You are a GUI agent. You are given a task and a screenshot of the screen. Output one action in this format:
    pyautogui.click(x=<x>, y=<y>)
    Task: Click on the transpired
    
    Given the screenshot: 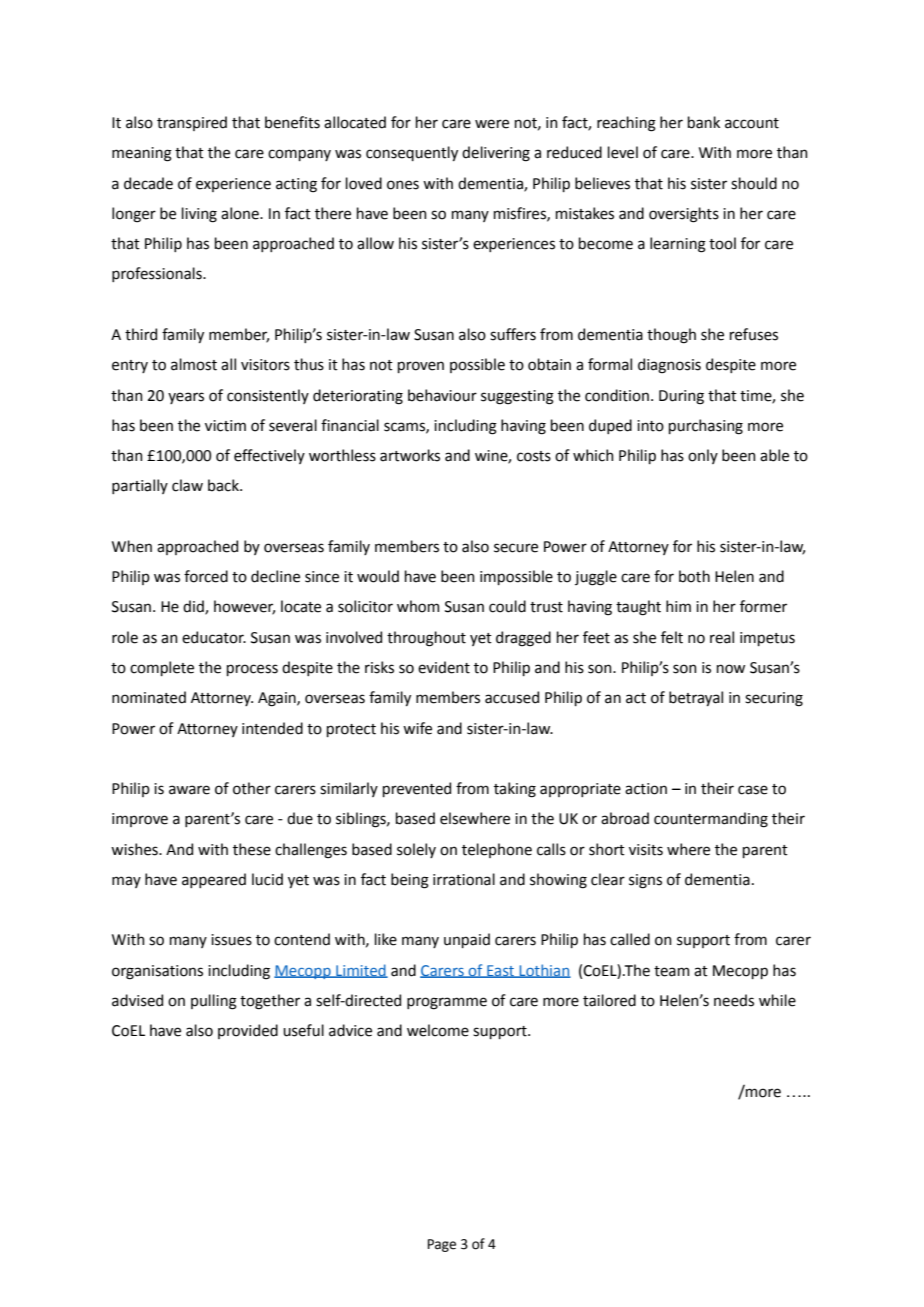 What is the action you would take?
    pyautogui.click(x=192, y=123)
